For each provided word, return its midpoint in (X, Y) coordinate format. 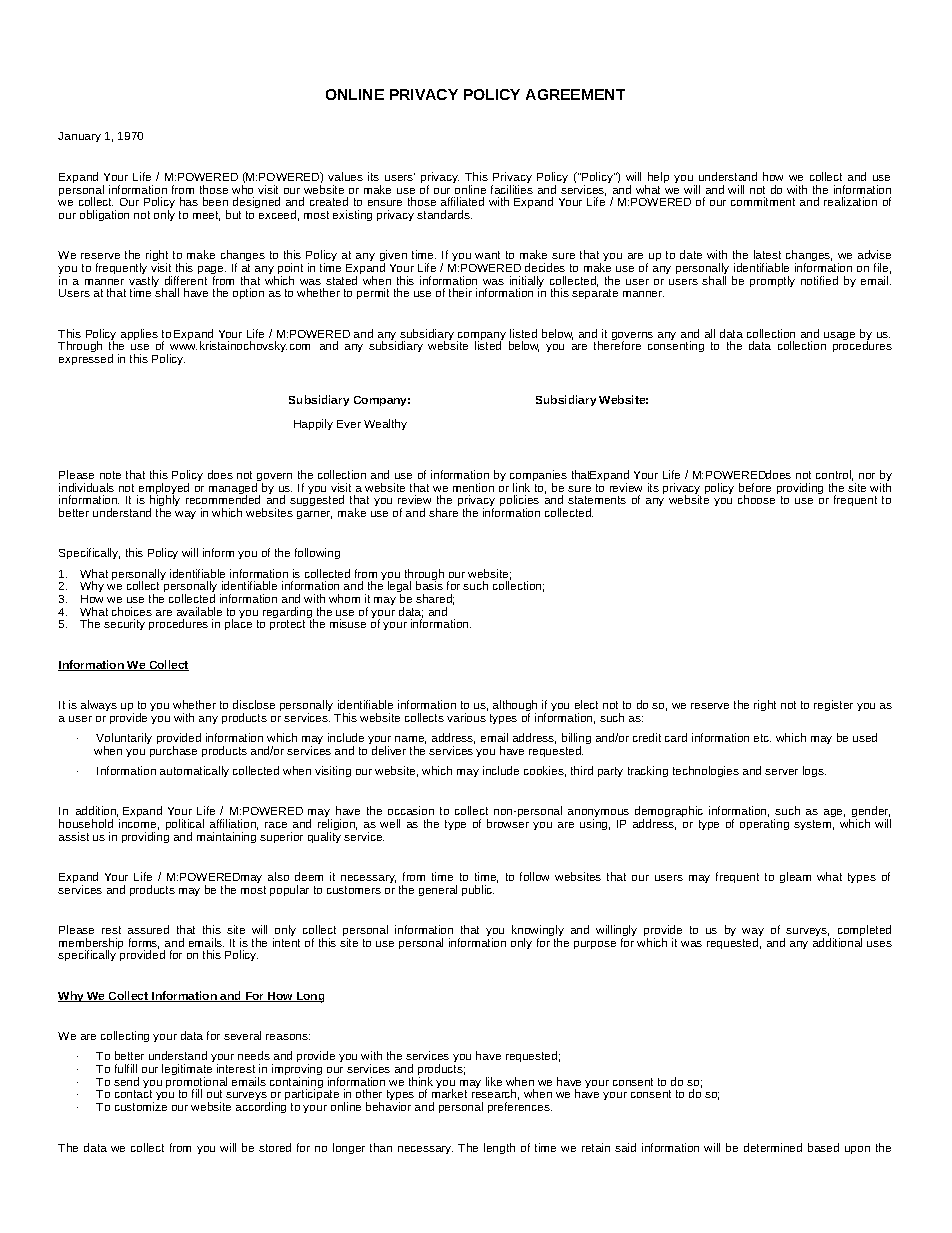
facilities (512, 189)
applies (139, 334)
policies (519, 502)
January (79, 137)
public (478, 890)
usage (839, 336)
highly (165, 502)
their (460, 292)
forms (144, 943)
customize (141, 1106)
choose (756, 499)
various (466, 717)
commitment (763, 201)
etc (762, 738)
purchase (173, 751)
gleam (795, 877)
